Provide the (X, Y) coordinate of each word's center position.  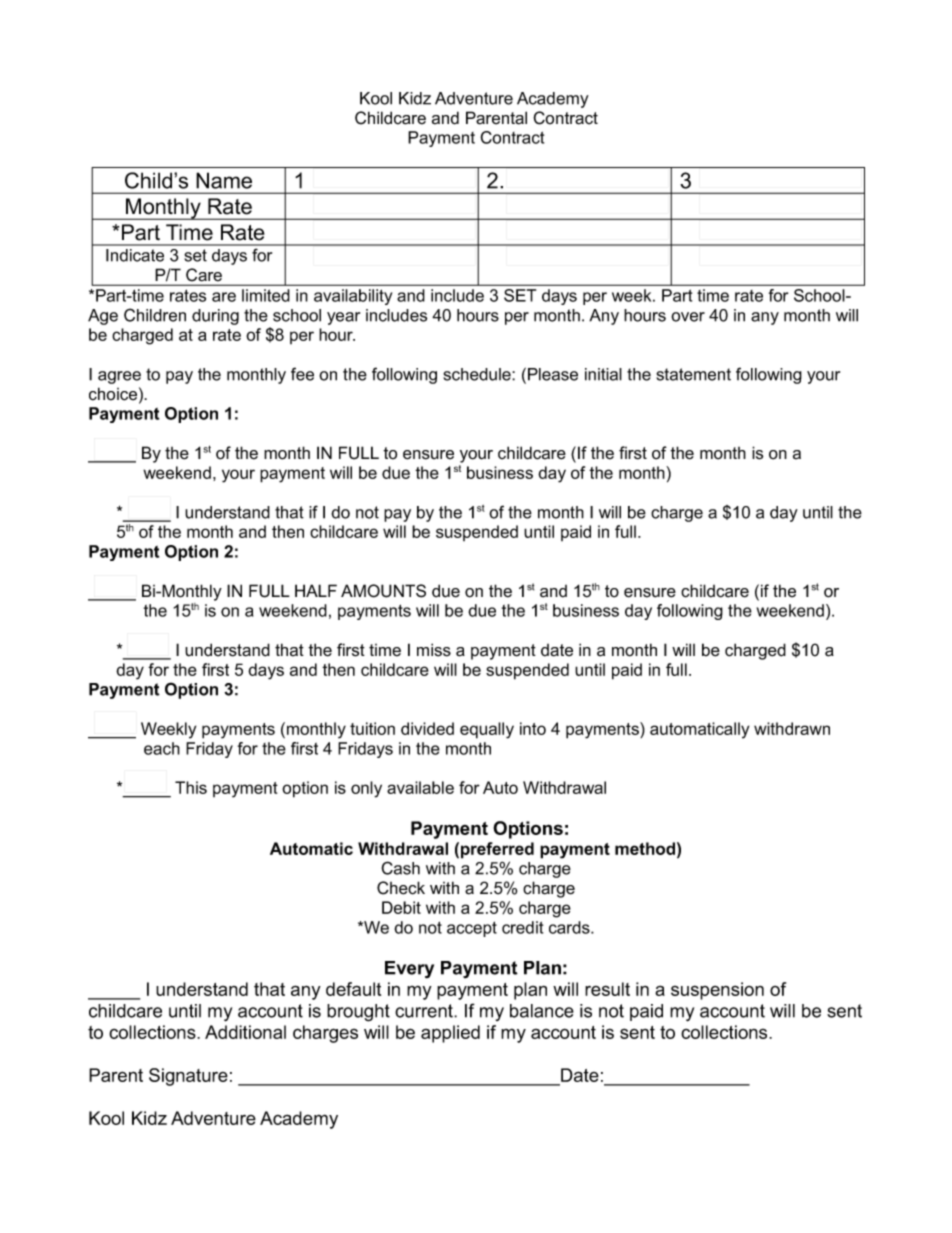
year (343, 318)
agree (119, 377)
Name (224, 180)
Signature (188, 1077)
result (607, 989)
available (420, 787)
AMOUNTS (383, 591)
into (533, 728)
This (191, 787)
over (688, 317)
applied (450, 1034)
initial (603, 374)
